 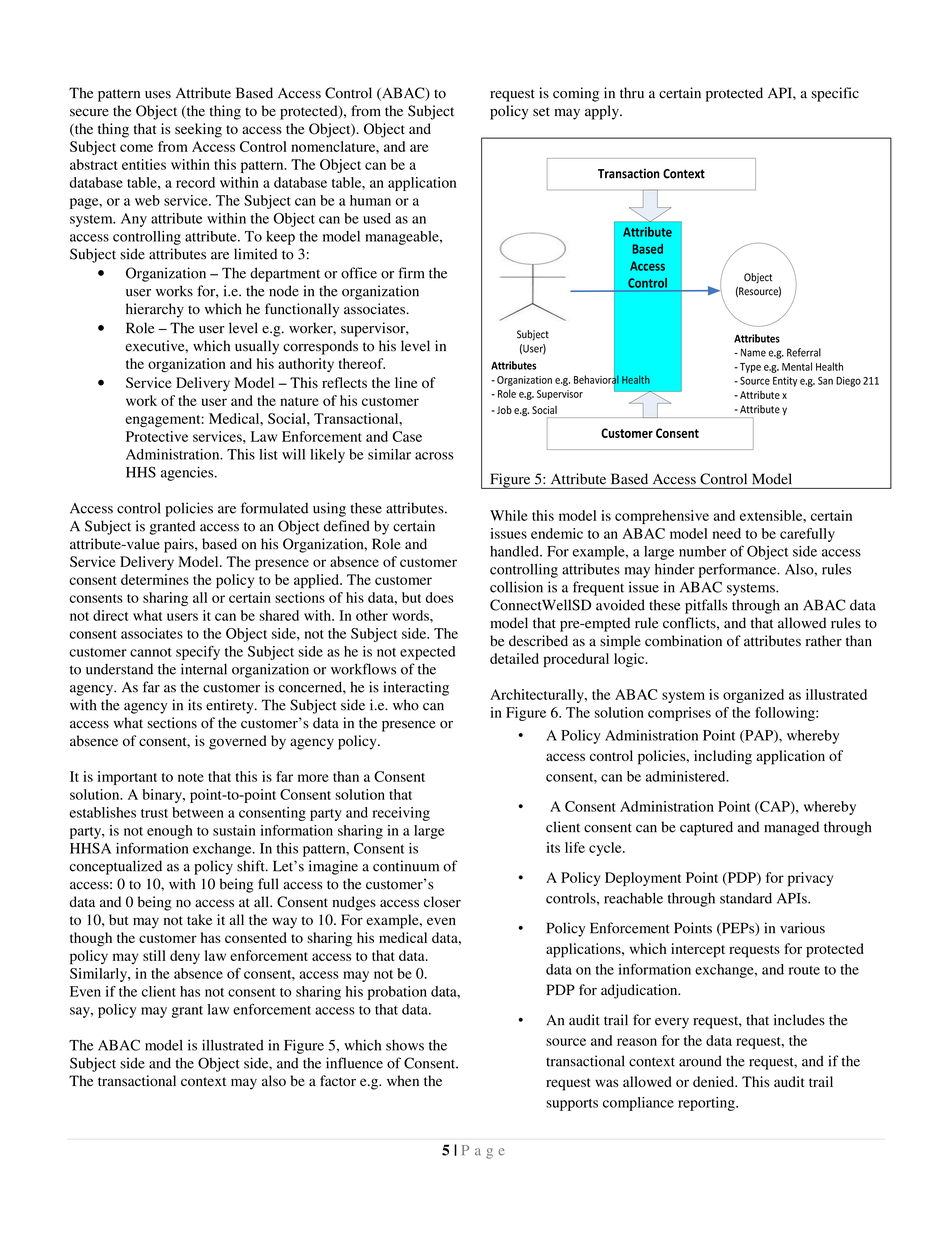 What do you see at coordinates (155, 579) in the image?
I see `determines` at bounding box center [155, 579].
